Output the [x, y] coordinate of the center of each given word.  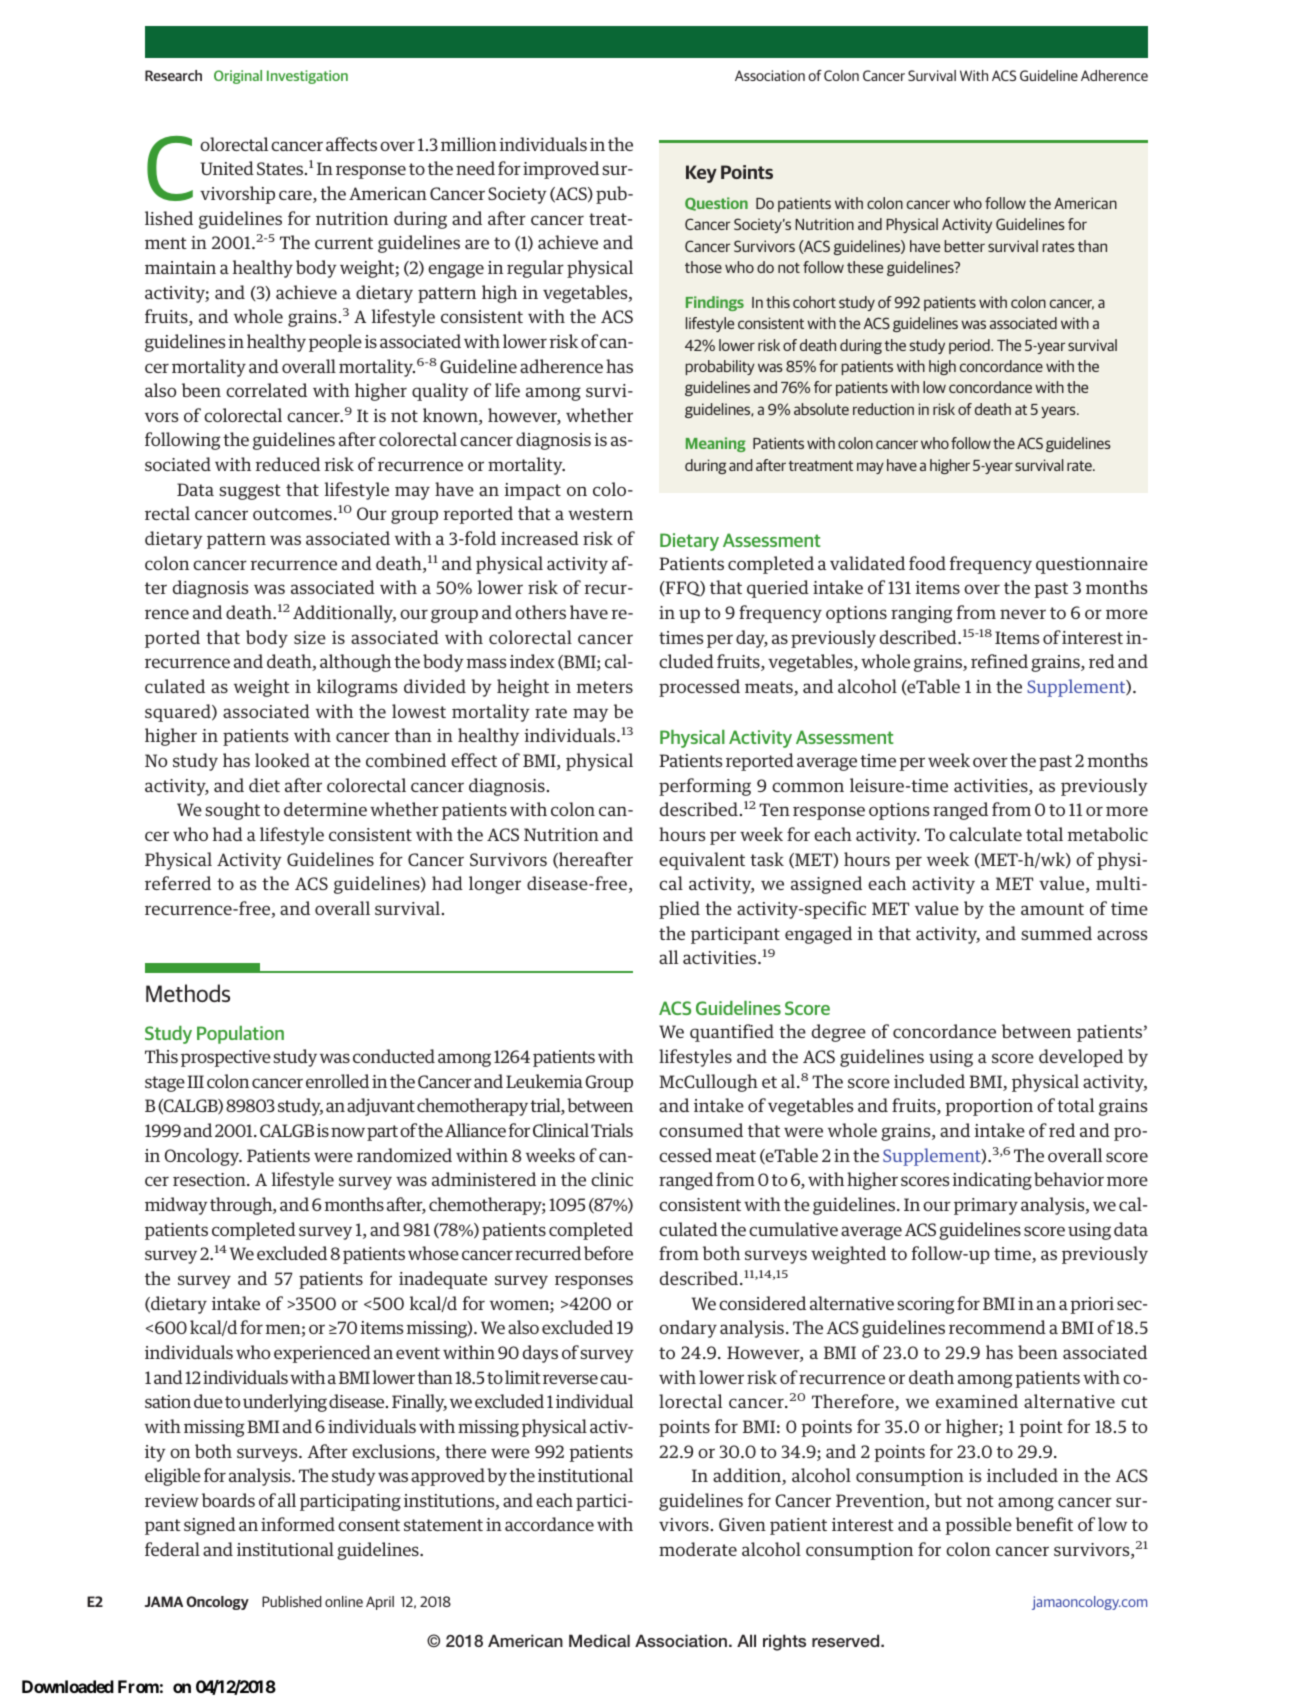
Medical [599, 1640]
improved [561, 170]
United [227, 168]
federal [172, 1549]
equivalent [702, 861]
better [965, 246]
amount [1052, 909]
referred [178, 883]
